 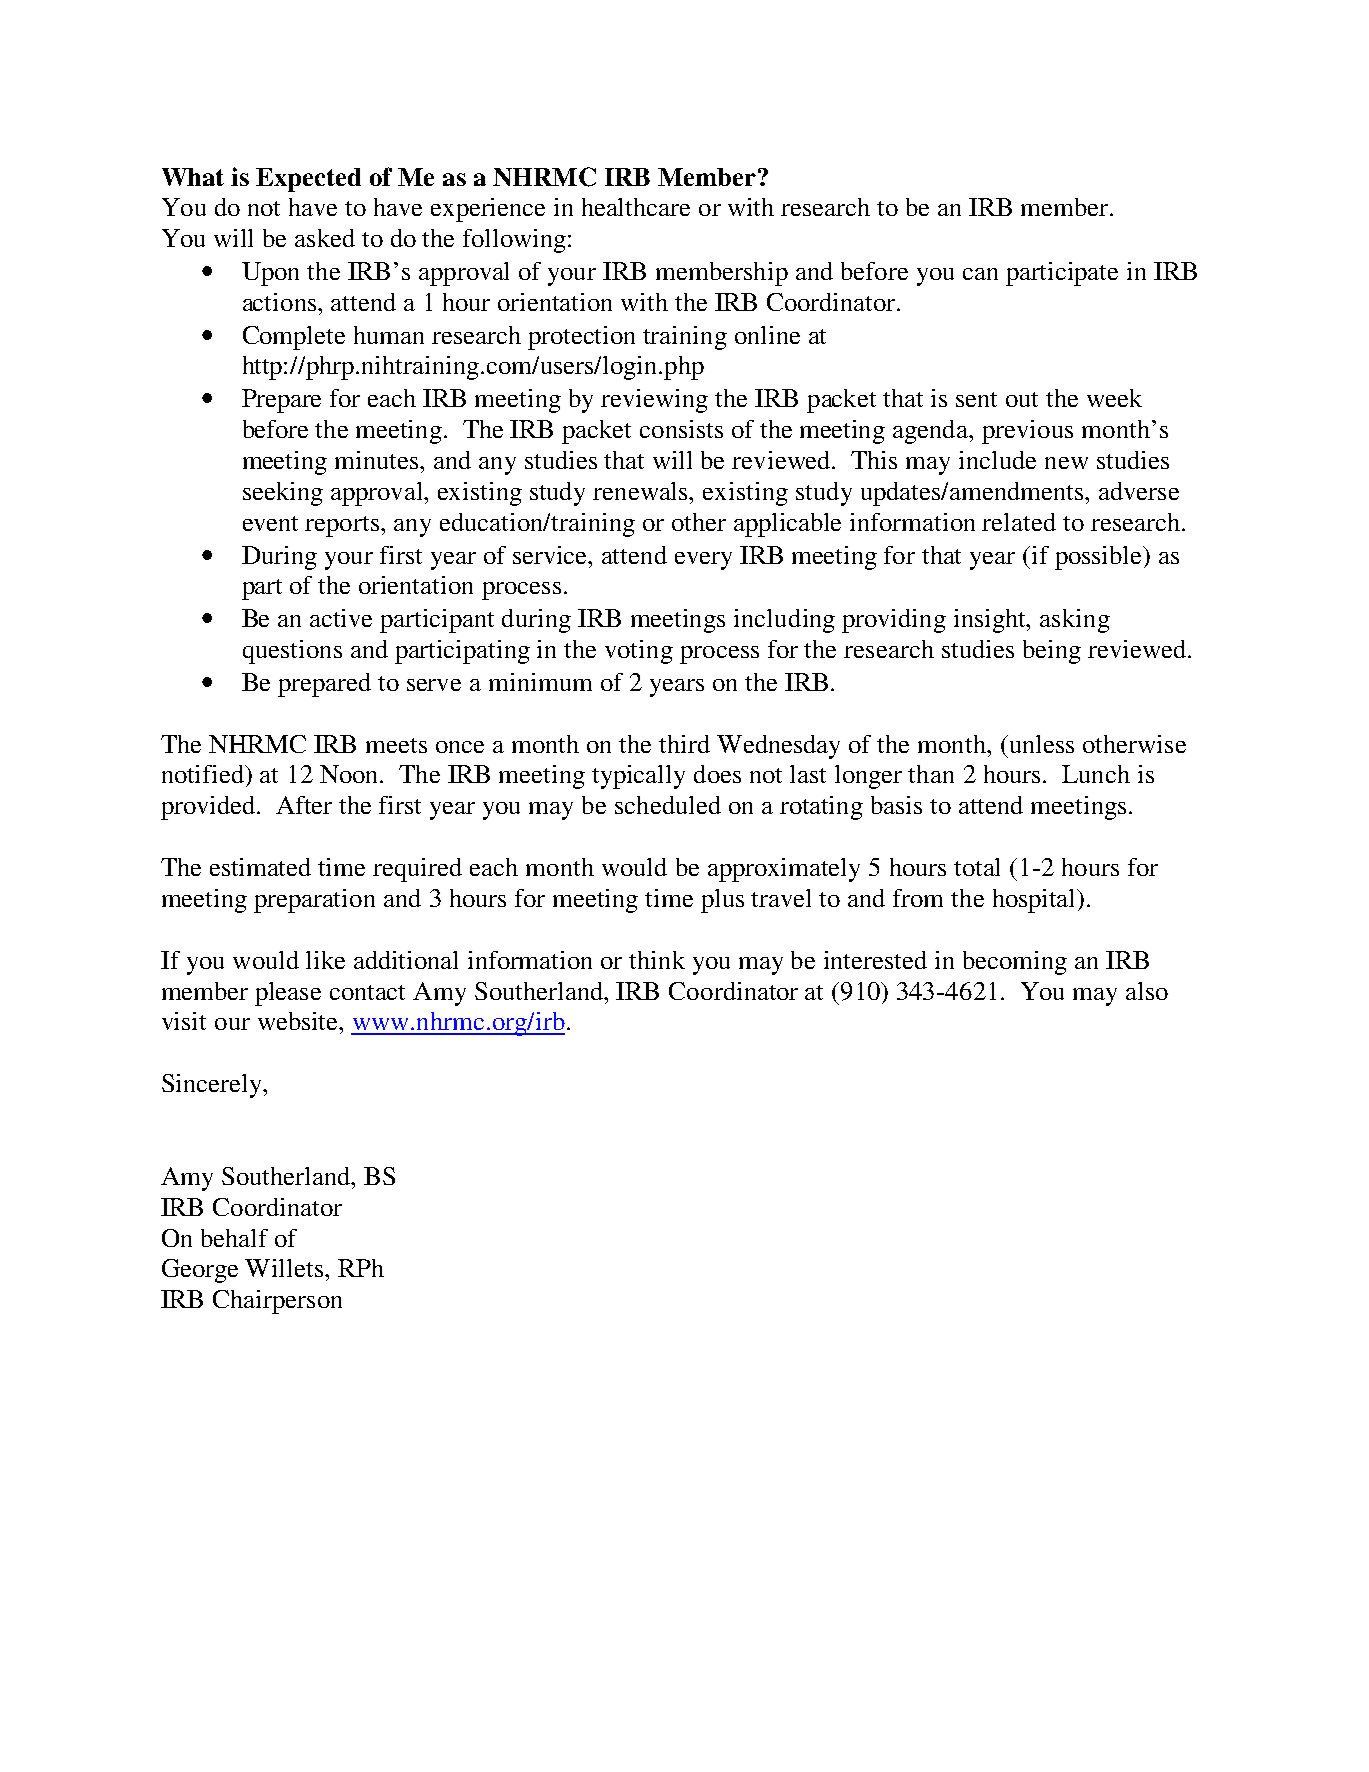 I want to click on Chairperson, so click(x=277, y=1302).
